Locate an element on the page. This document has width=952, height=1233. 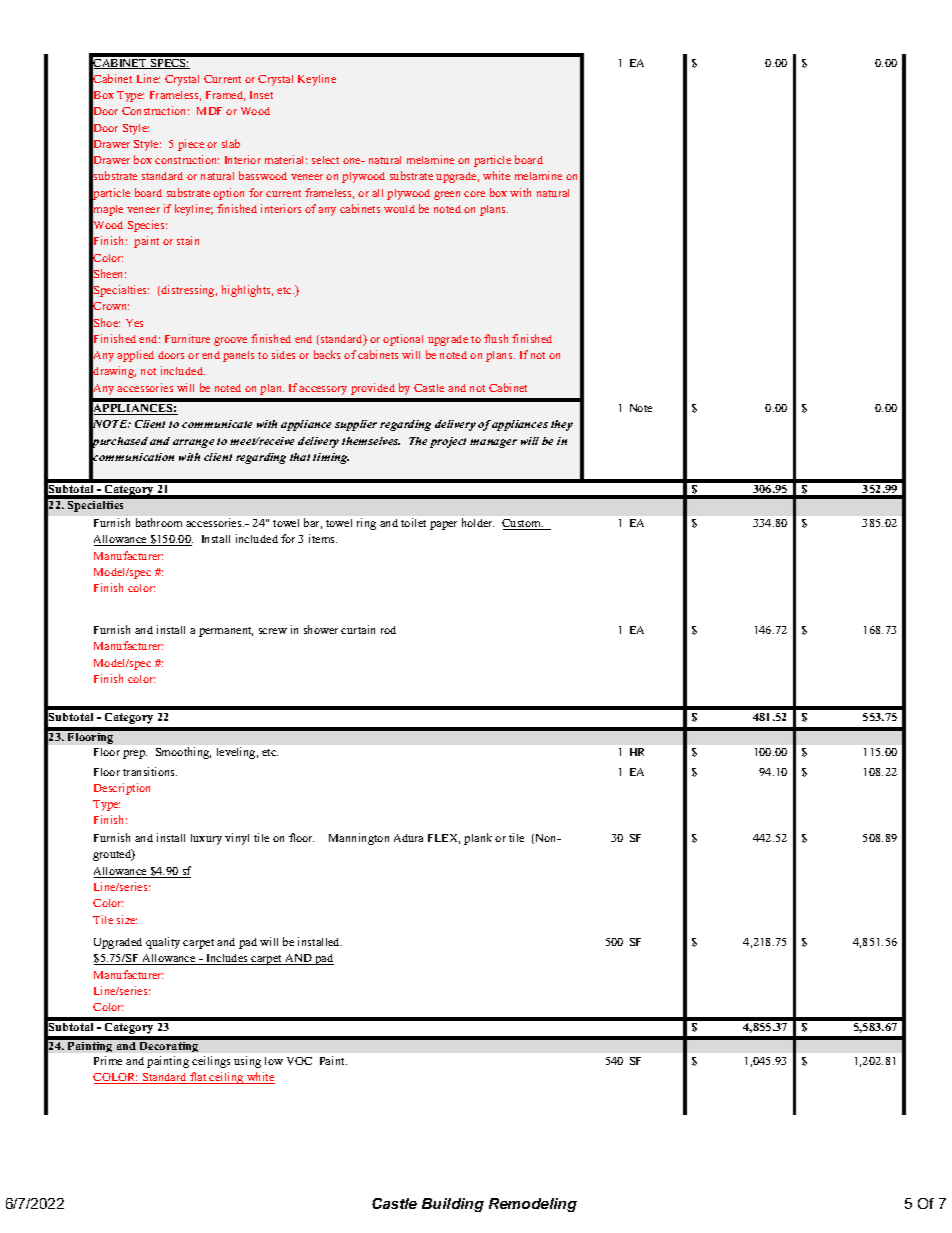
vinyl is located at coordinates (237, 839).
